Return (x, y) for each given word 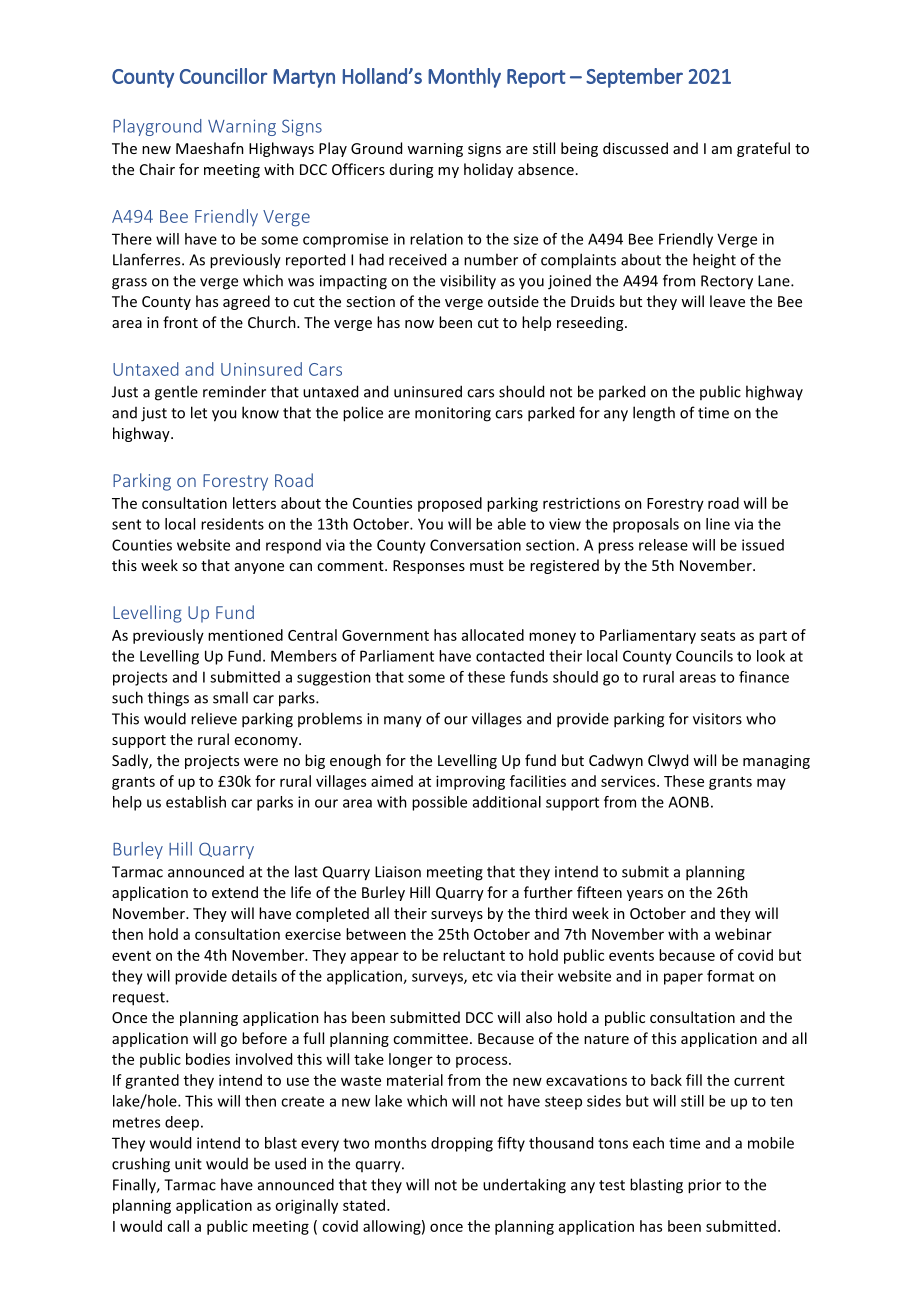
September (634, 78)
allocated (493, 635)
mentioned (245, 635)
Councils (704, 656)
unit (188, 1164)
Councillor (223, 76)
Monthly (464, 78)
